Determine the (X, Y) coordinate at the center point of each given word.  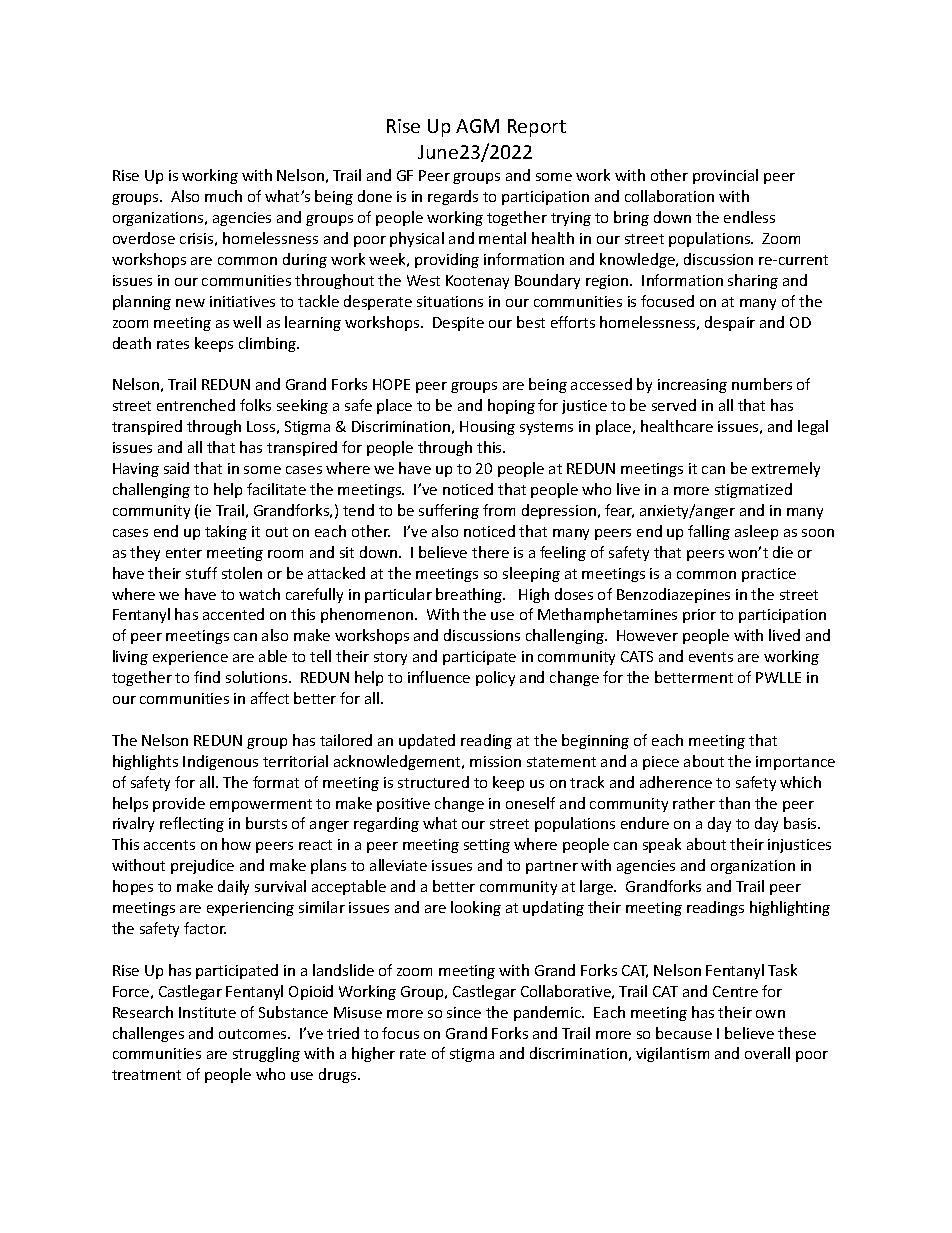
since (464, 1012)
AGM (477, 126)
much (223, 196)
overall (767, 1053)
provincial (725, 176)
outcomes (254, 1034)
